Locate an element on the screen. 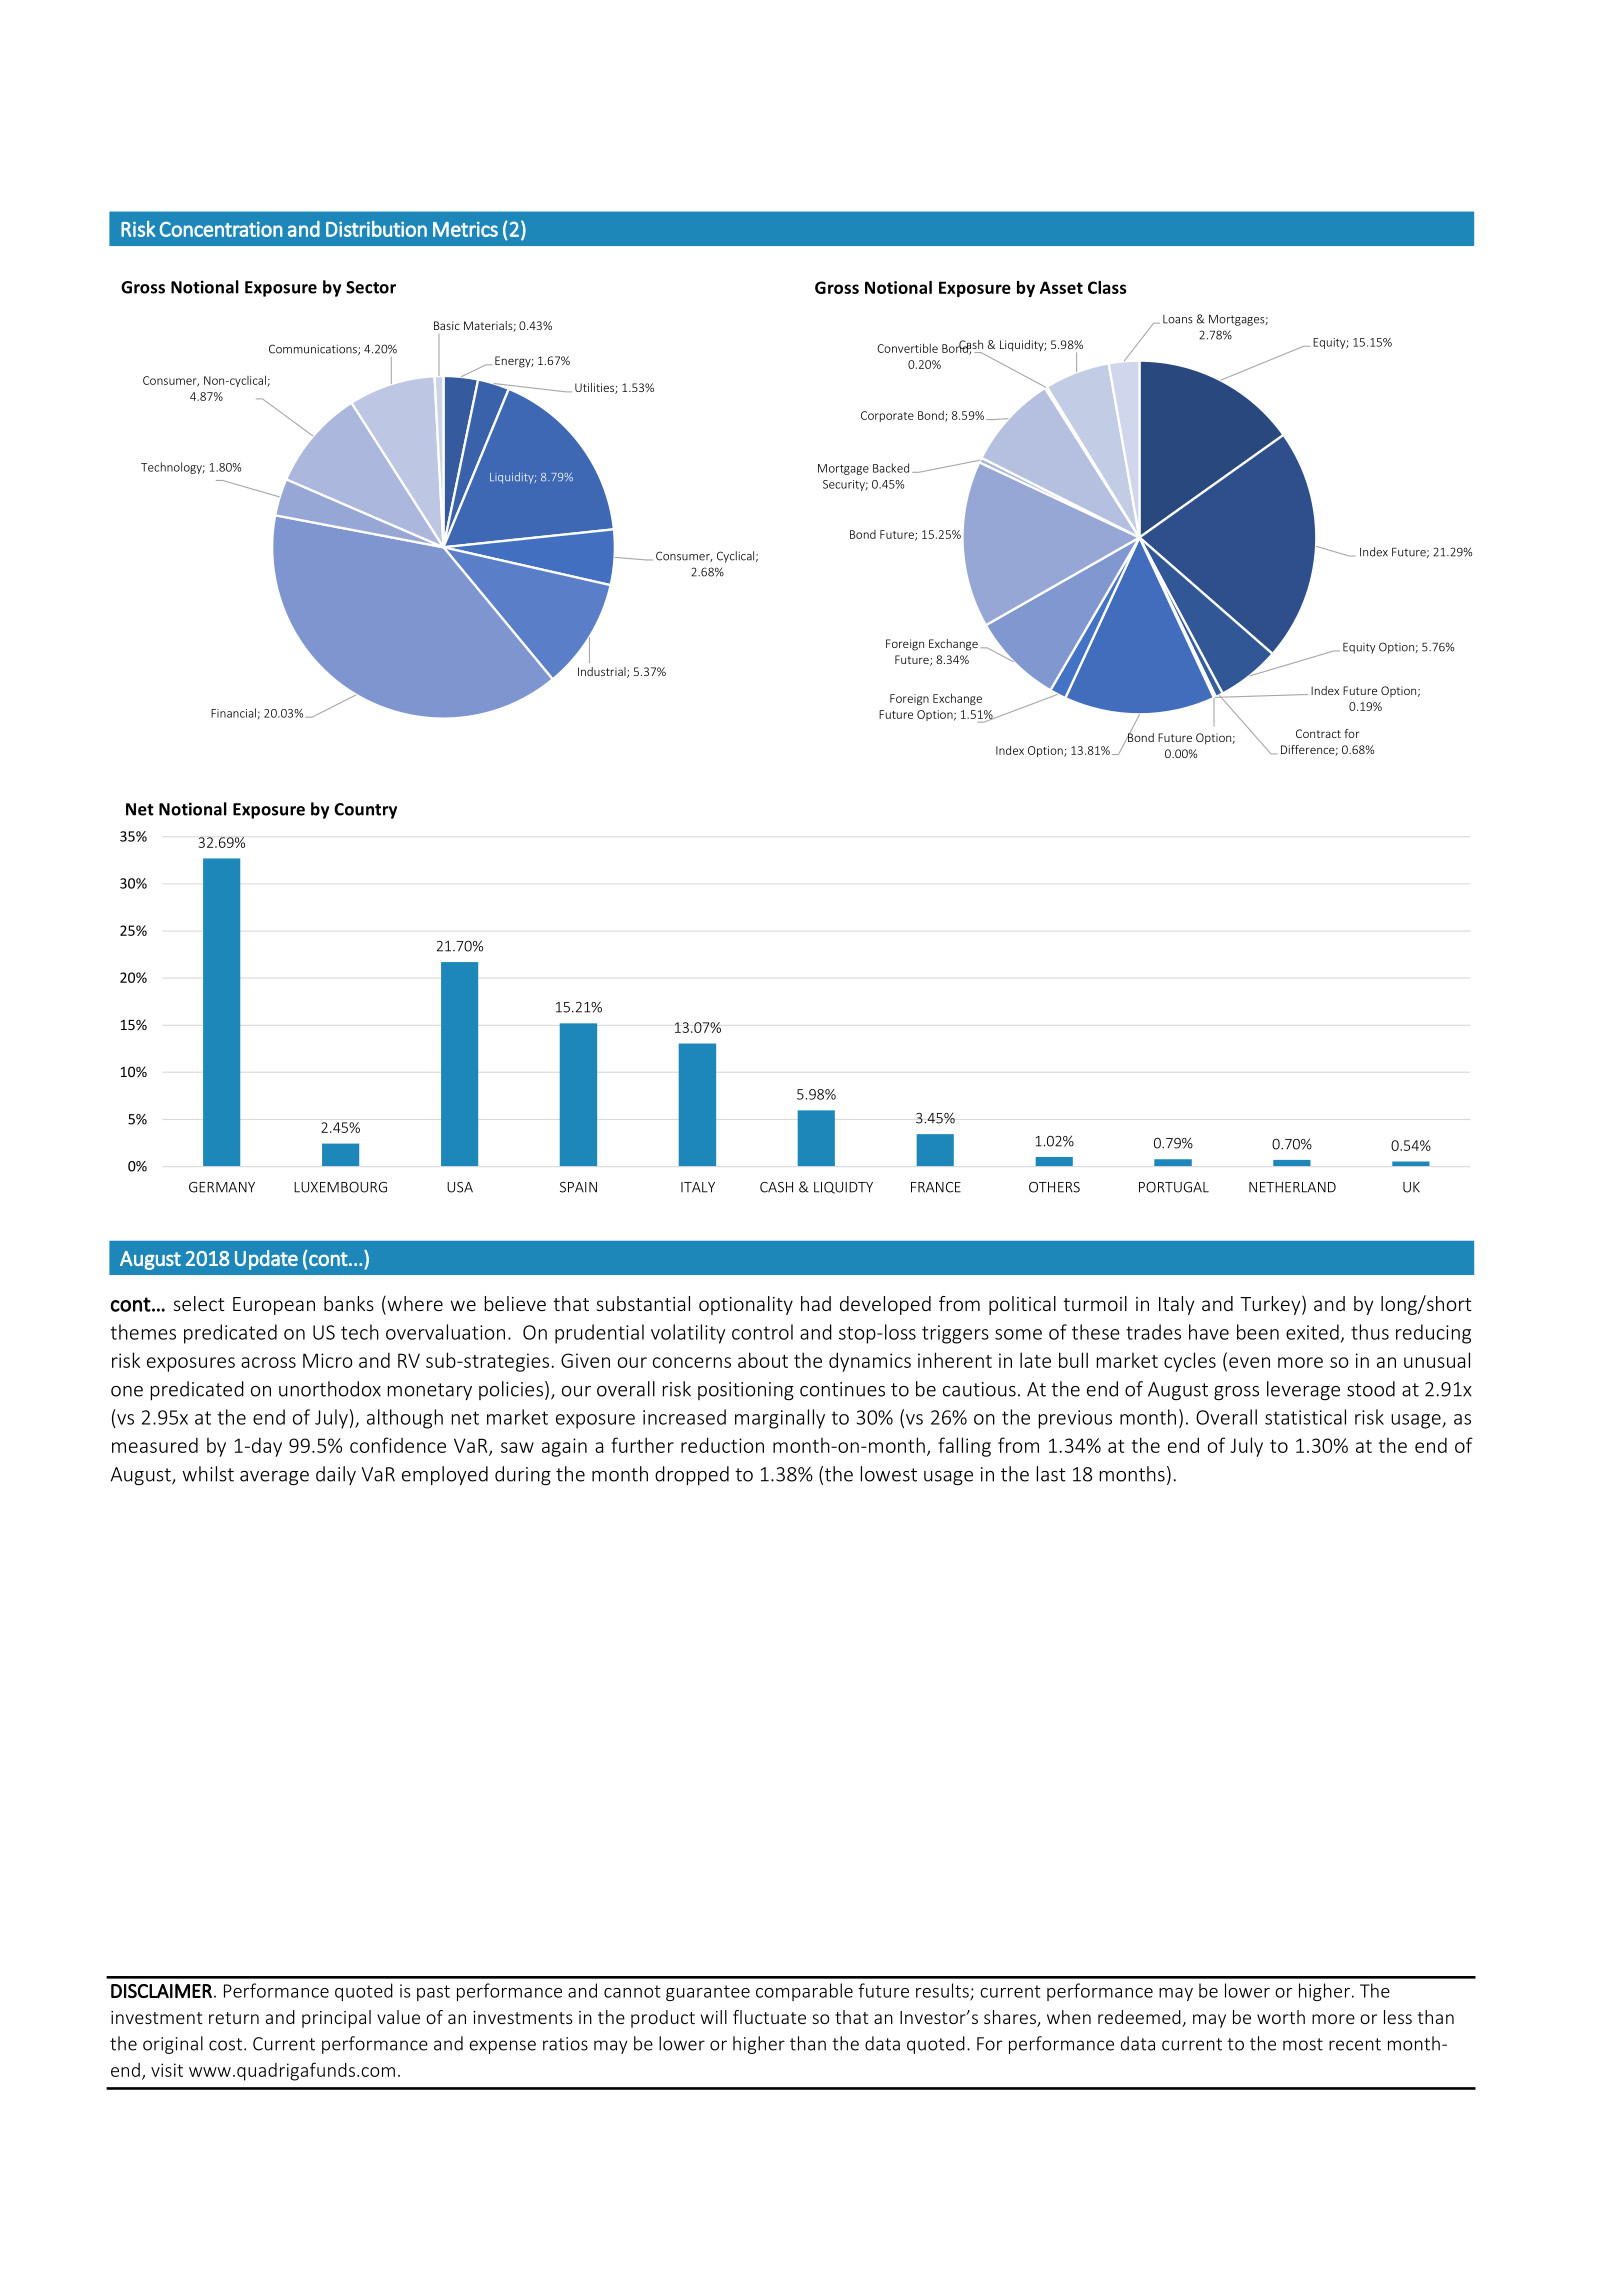  Country is located at coordinates (365, 811).
